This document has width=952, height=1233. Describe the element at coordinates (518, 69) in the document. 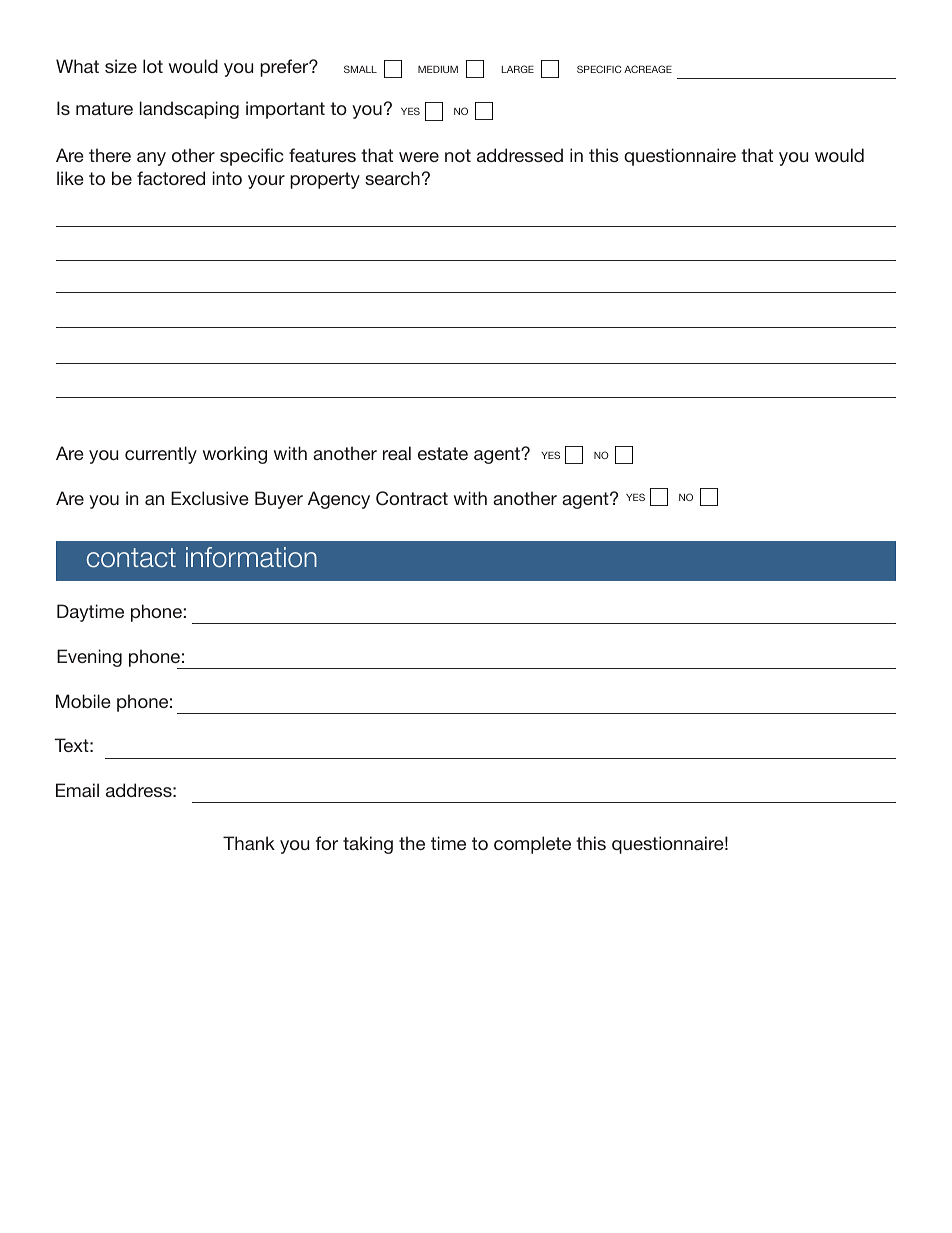

I see `LARGE` at that location.
